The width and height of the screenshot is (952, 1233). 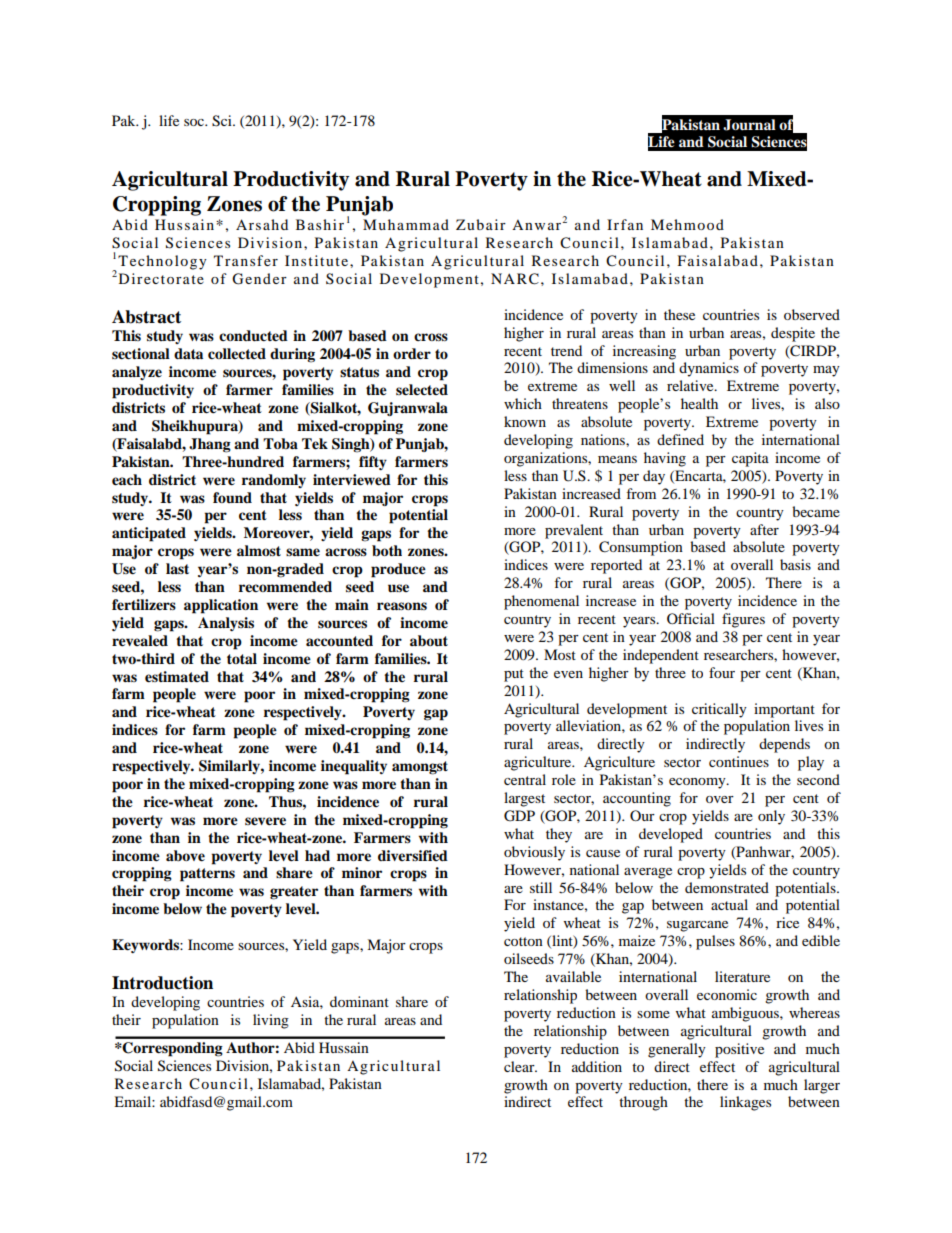 What do you see at coordinates (520, 1066) in the screenshot?
I see `clear` at bounding box center [520, 1066].
